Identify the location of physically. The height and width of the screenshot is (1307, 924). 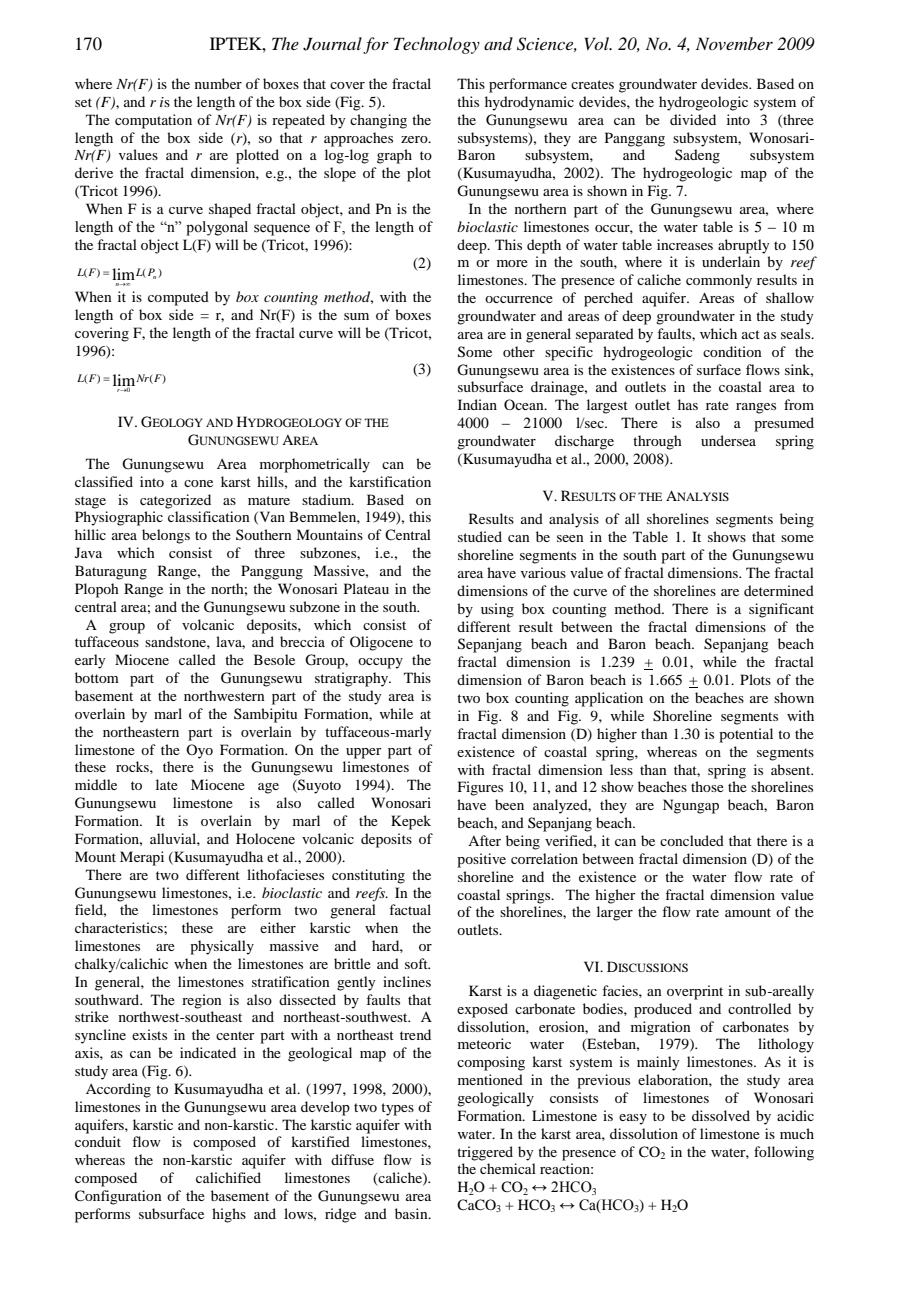
(222, 947).
